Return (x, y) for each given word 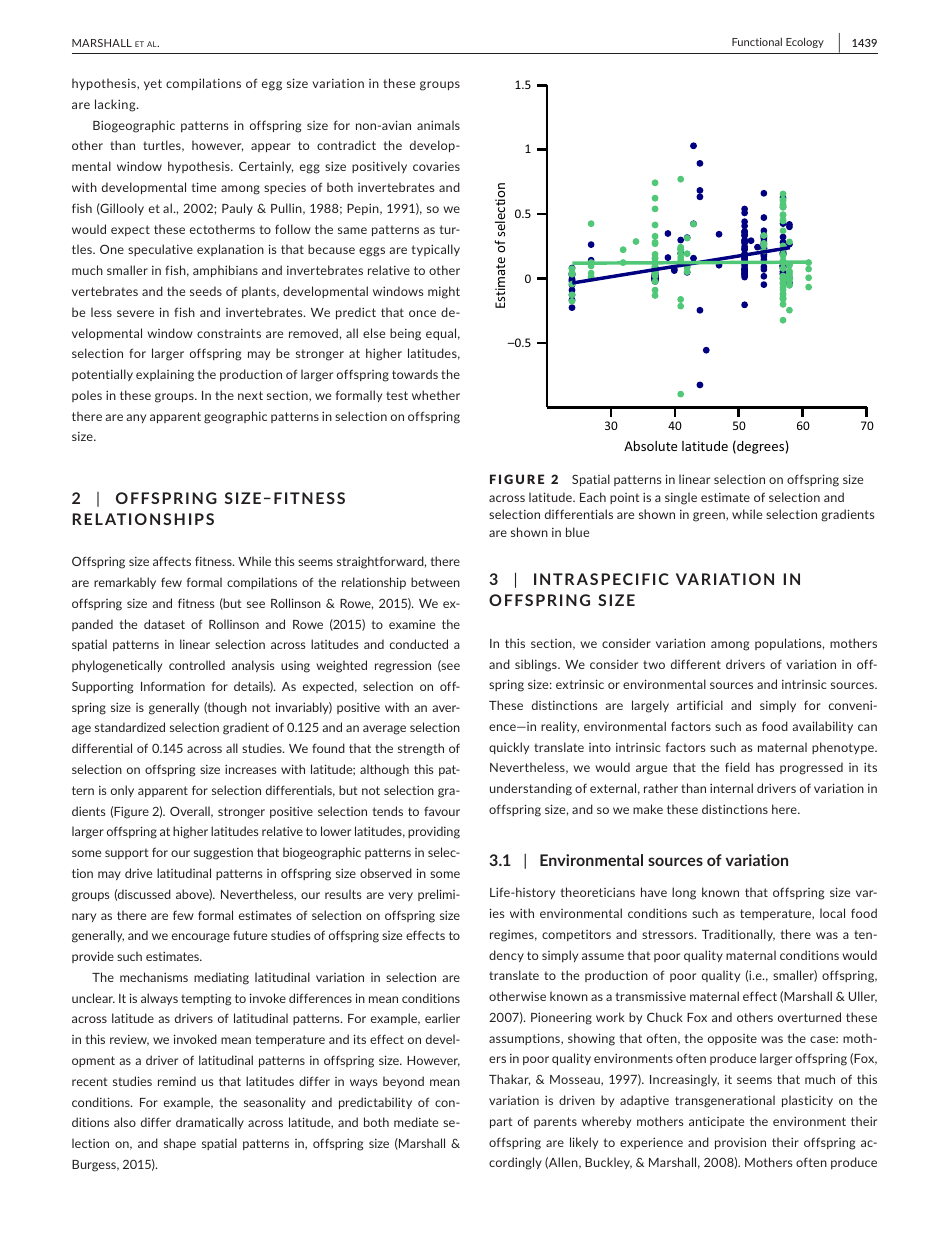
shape (180, 1144)
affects (172, 561)
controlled (197, 665)
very (400, 896)
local (832, 913)
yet (153, 84)
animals (438, 125)
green (710, 517)
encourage (201, 938)
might (444, 292)
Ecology (805, 42)
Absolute (650, 446)
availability (822, 727)
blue (577, 532)
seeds (206, 291)
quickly (509, 748)
